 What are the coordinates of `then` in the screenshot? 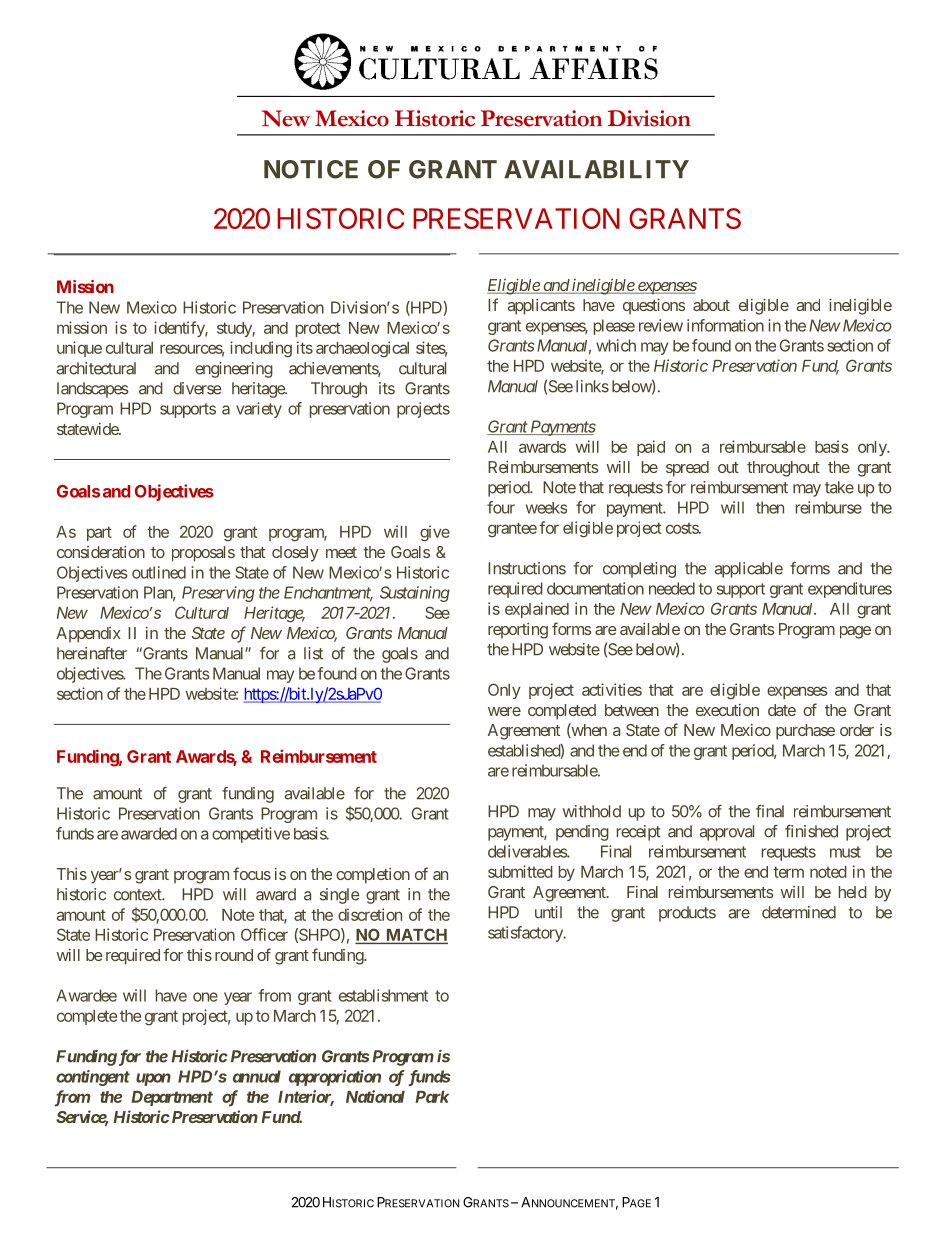 It's located at (770, 507).
